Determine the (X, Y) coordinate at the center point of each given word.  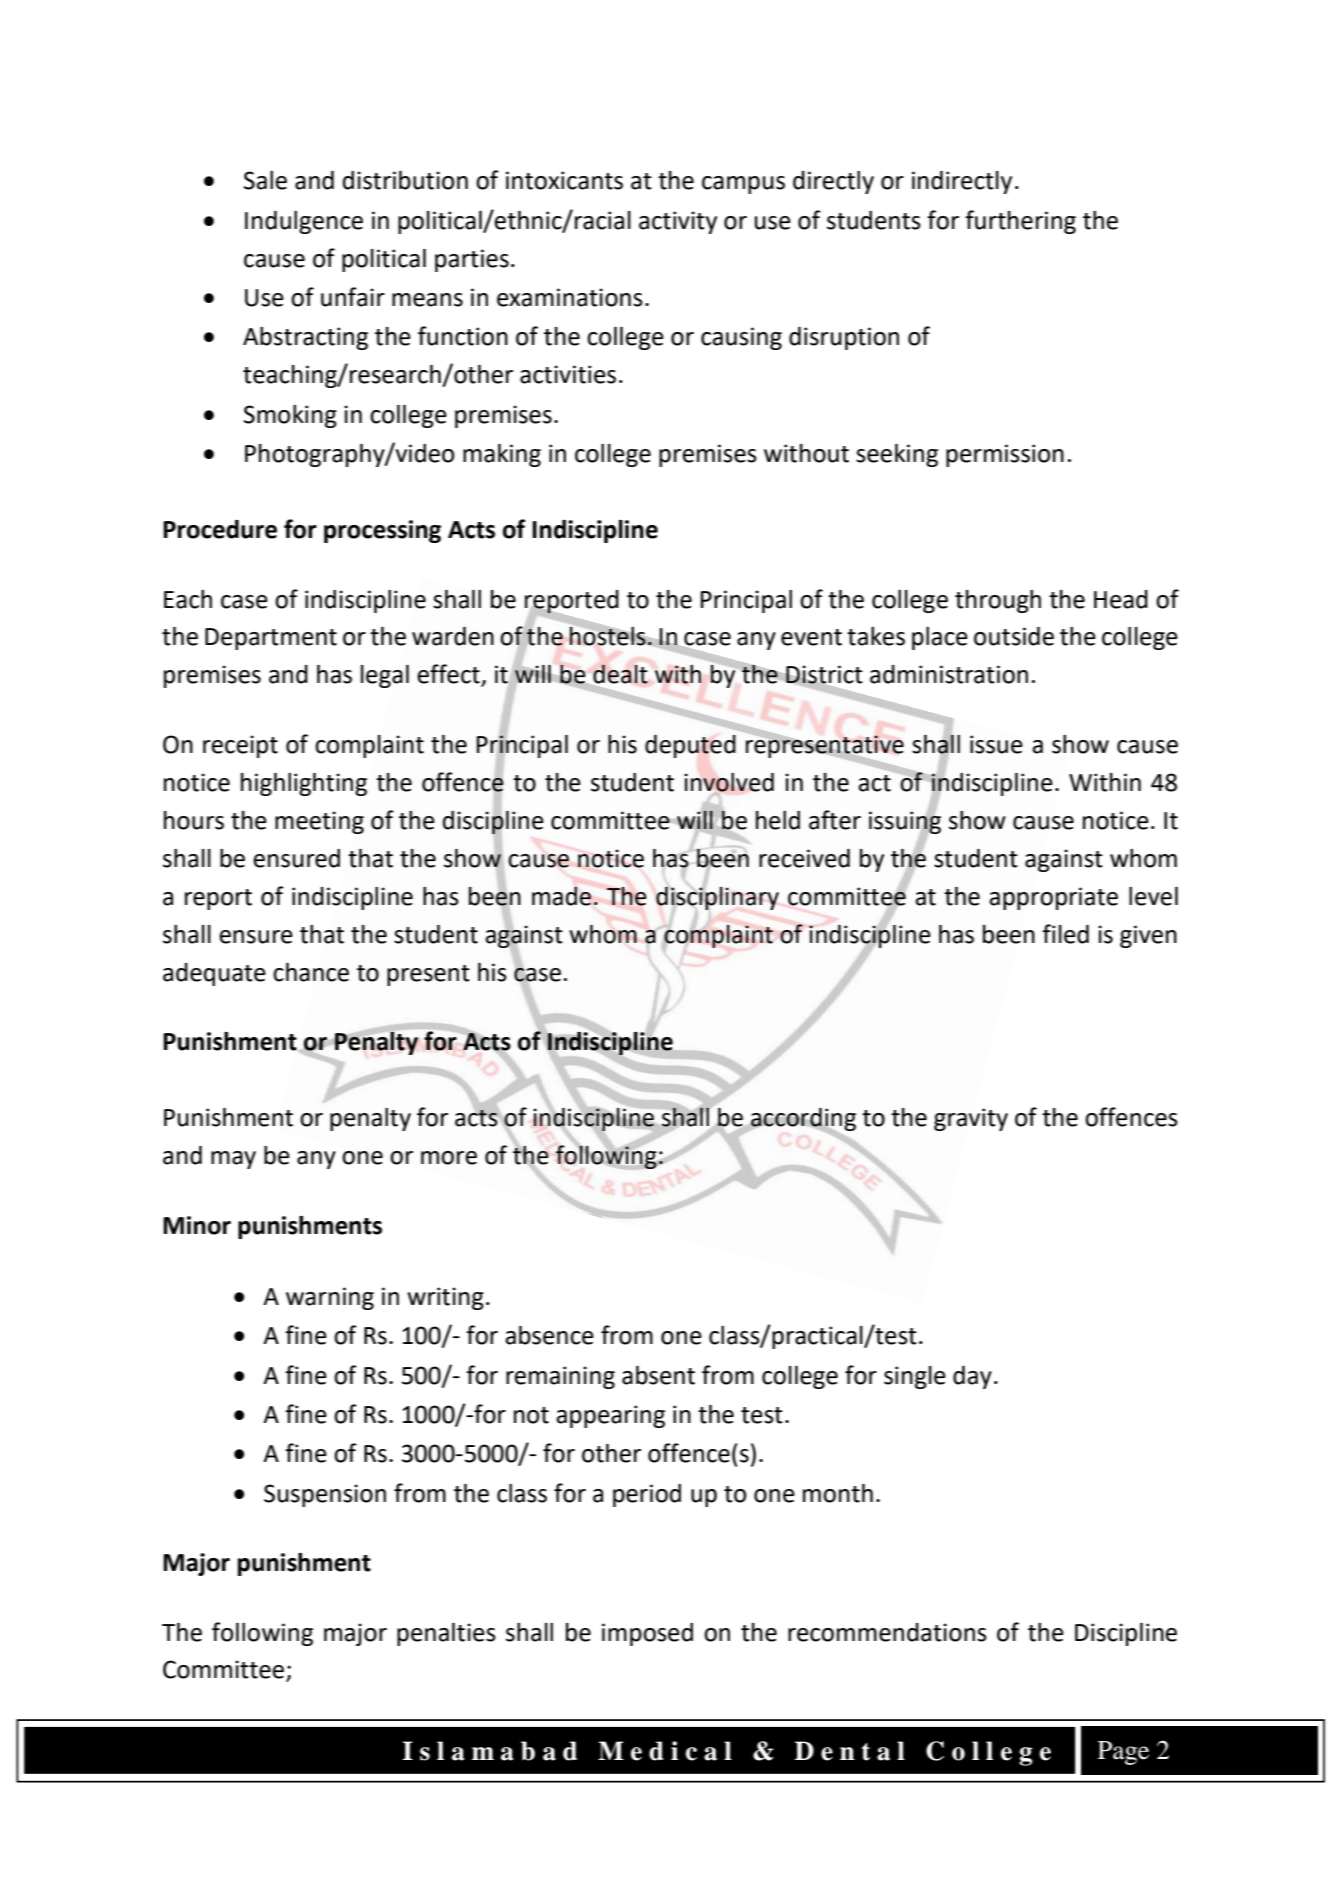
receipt (240, 746)
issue (996, 744)
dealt (620, 674)
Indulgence (304, 222)
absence (549, 1335)
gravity (971, 1119)
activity (678, 222)
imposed (647, 1634)
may (233, 1160)
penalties (446, 1634)
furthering (1020, 222)
